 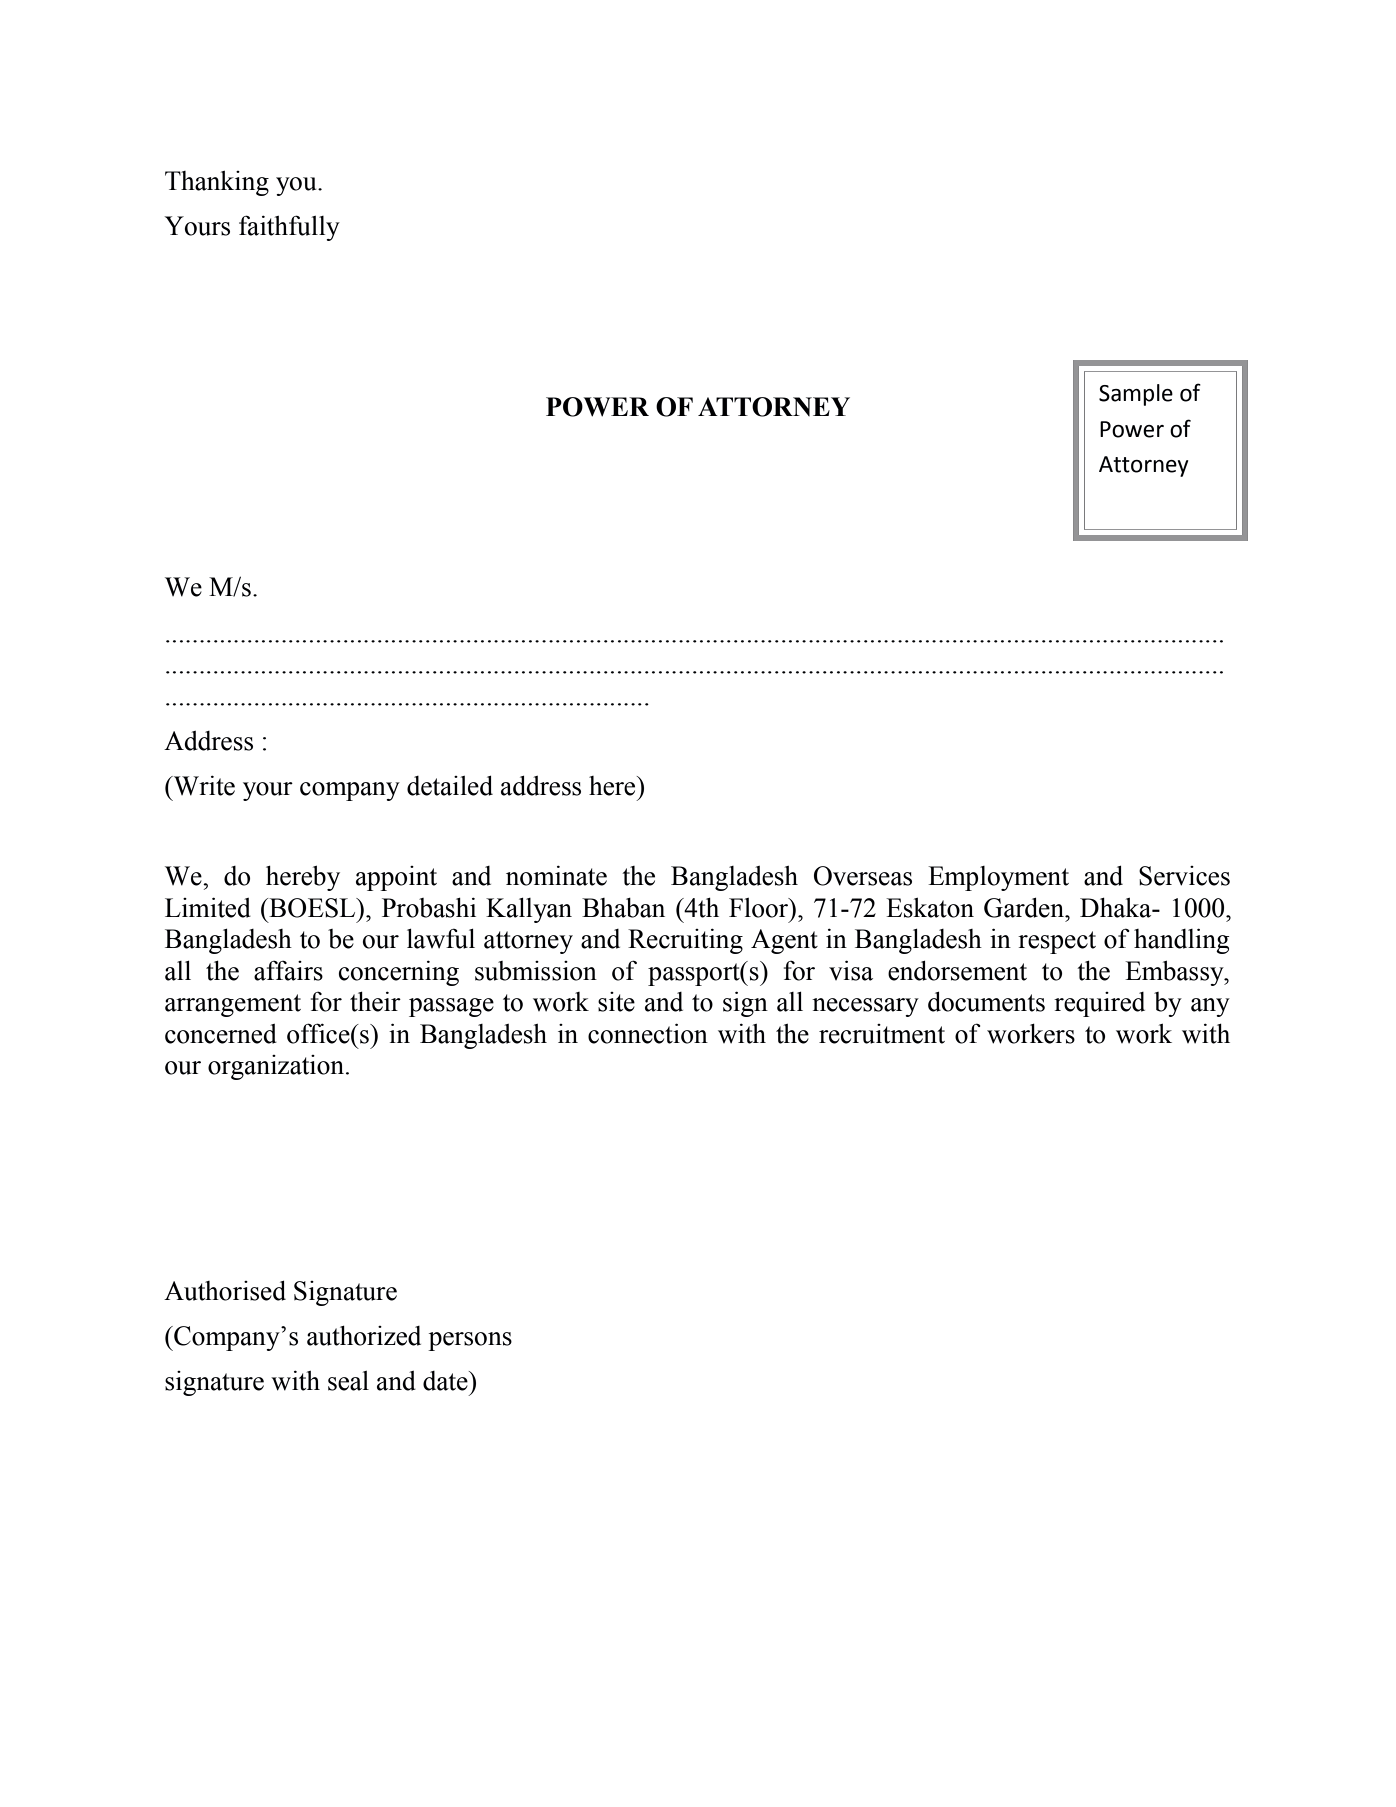 What do you see at coordinates (470, 1341) in the image?
I see `persons` at bounding box center [470, 1341].
